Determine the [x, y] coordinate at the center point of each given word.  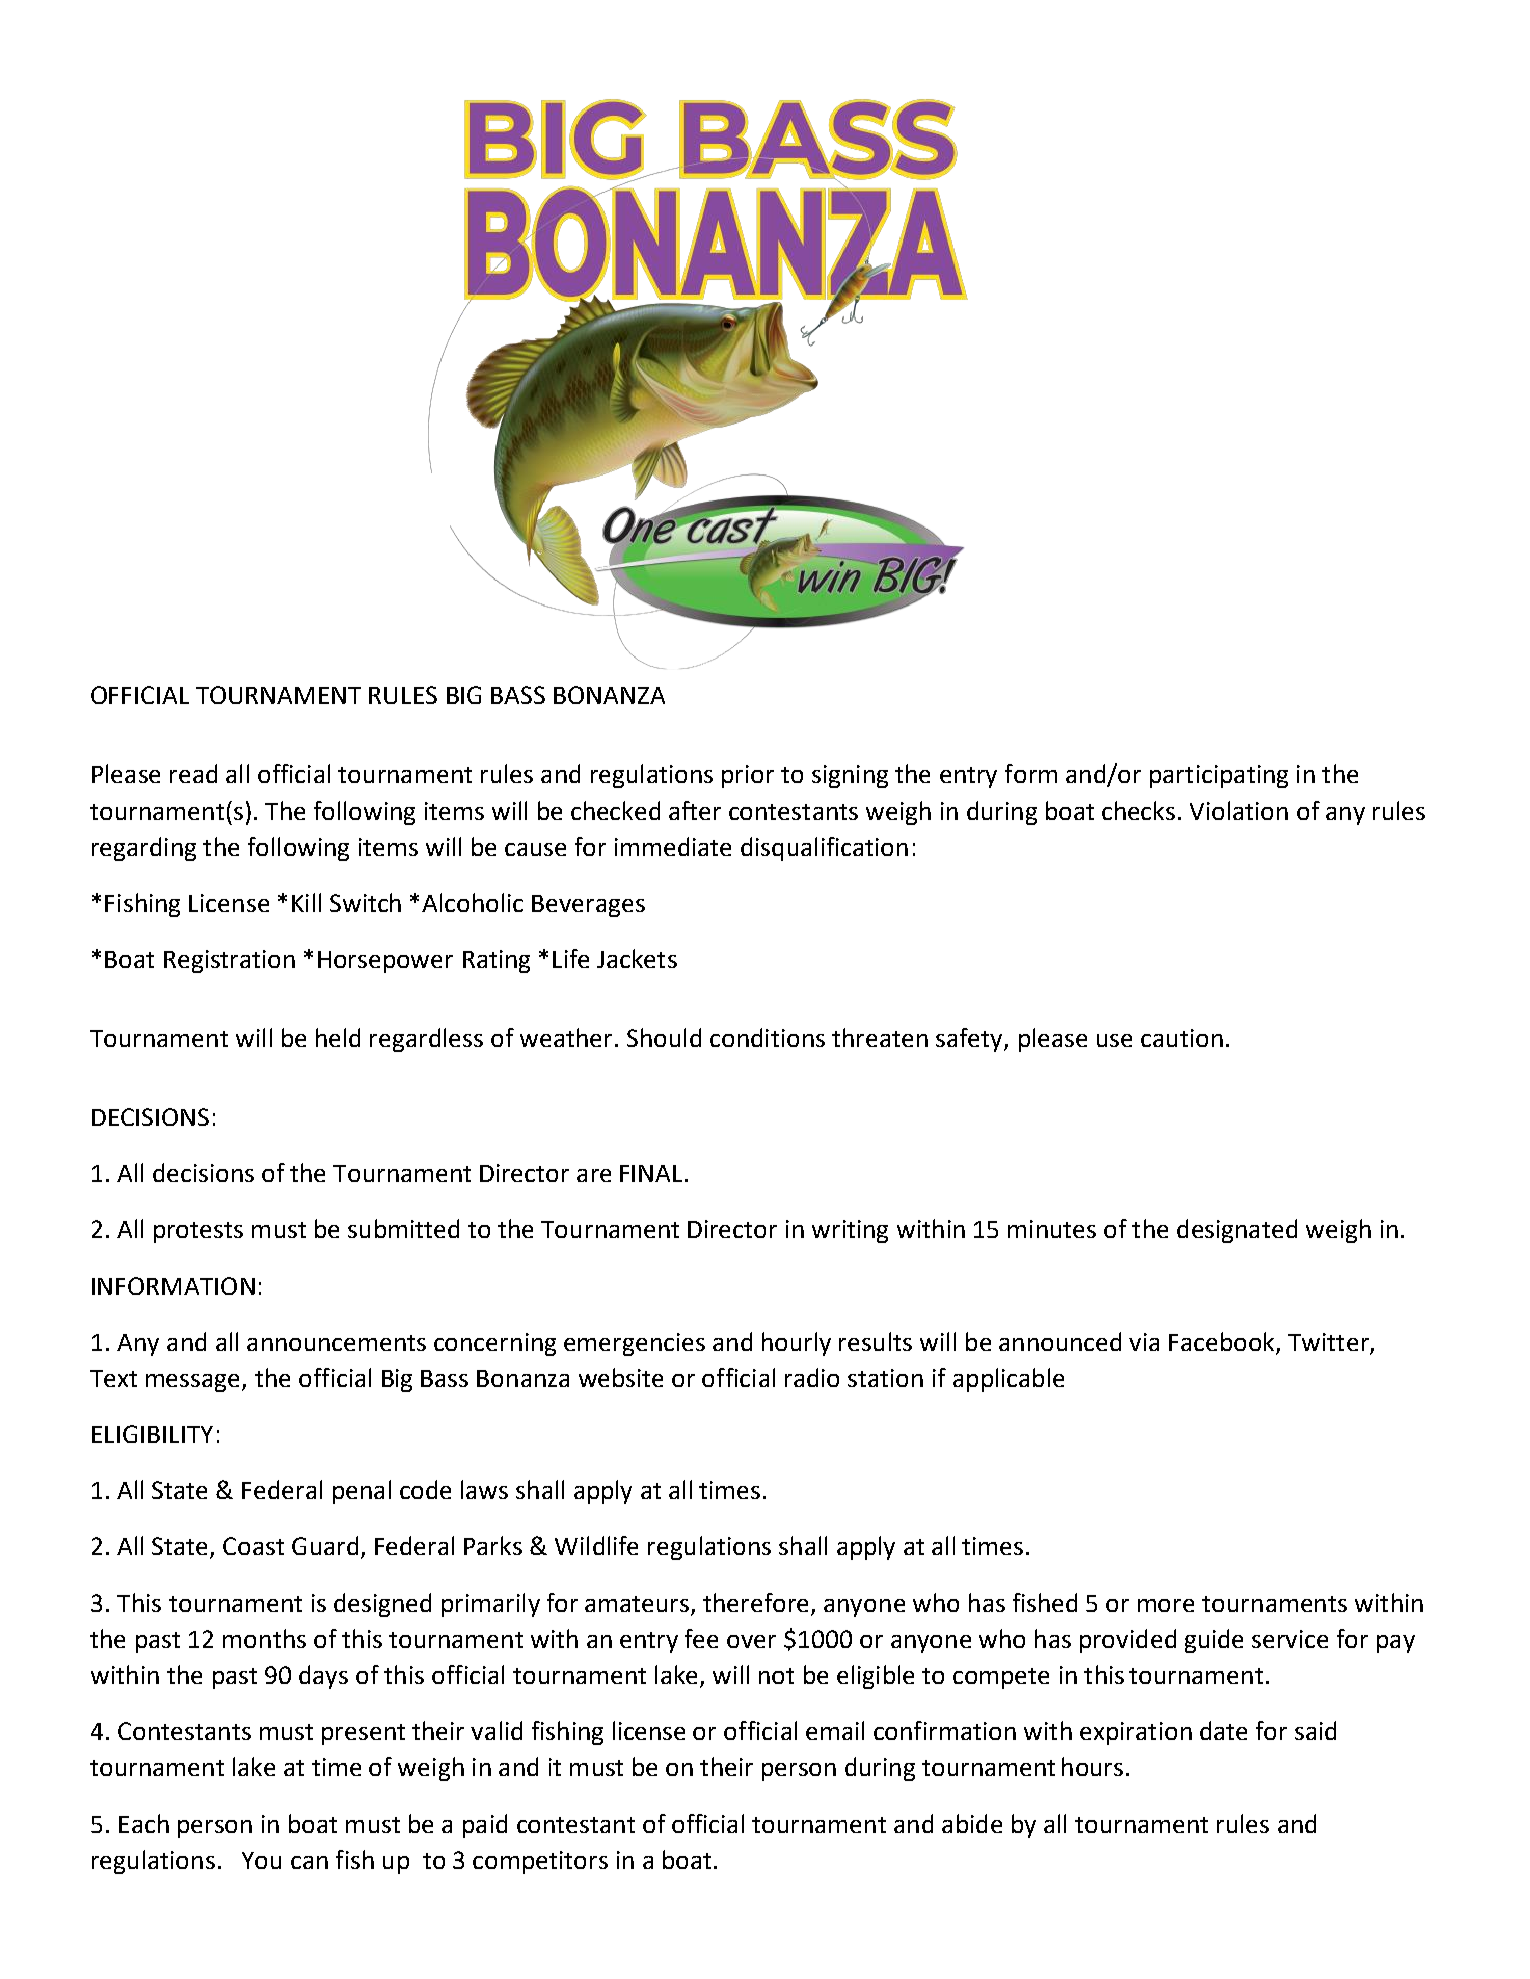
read [193, 773]
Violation [1239, 810]
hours [1092, 1766]
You [261, 1860]
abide [972, 1823]
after [695, 810]
